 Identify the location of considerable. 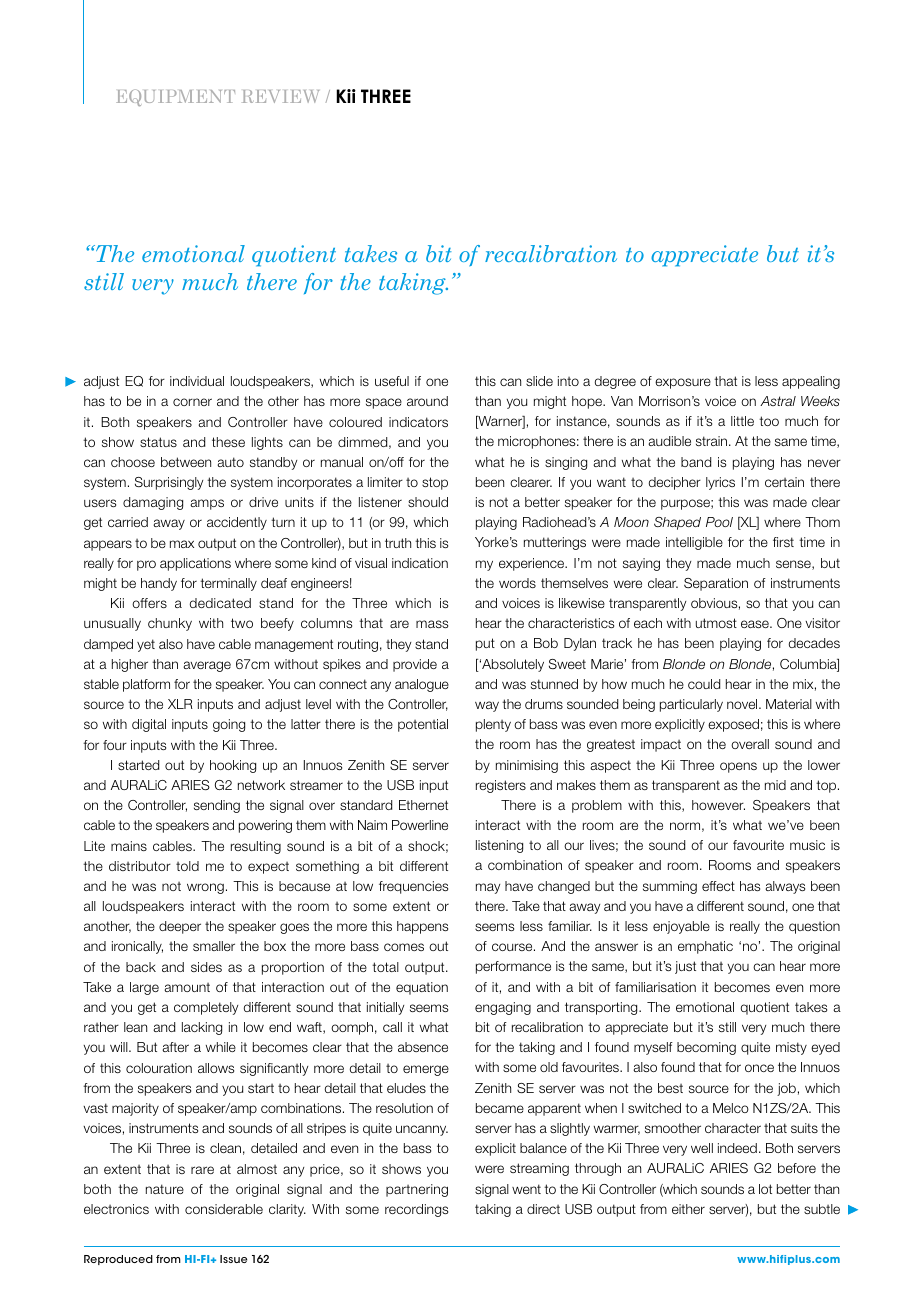
(224, 1209).
